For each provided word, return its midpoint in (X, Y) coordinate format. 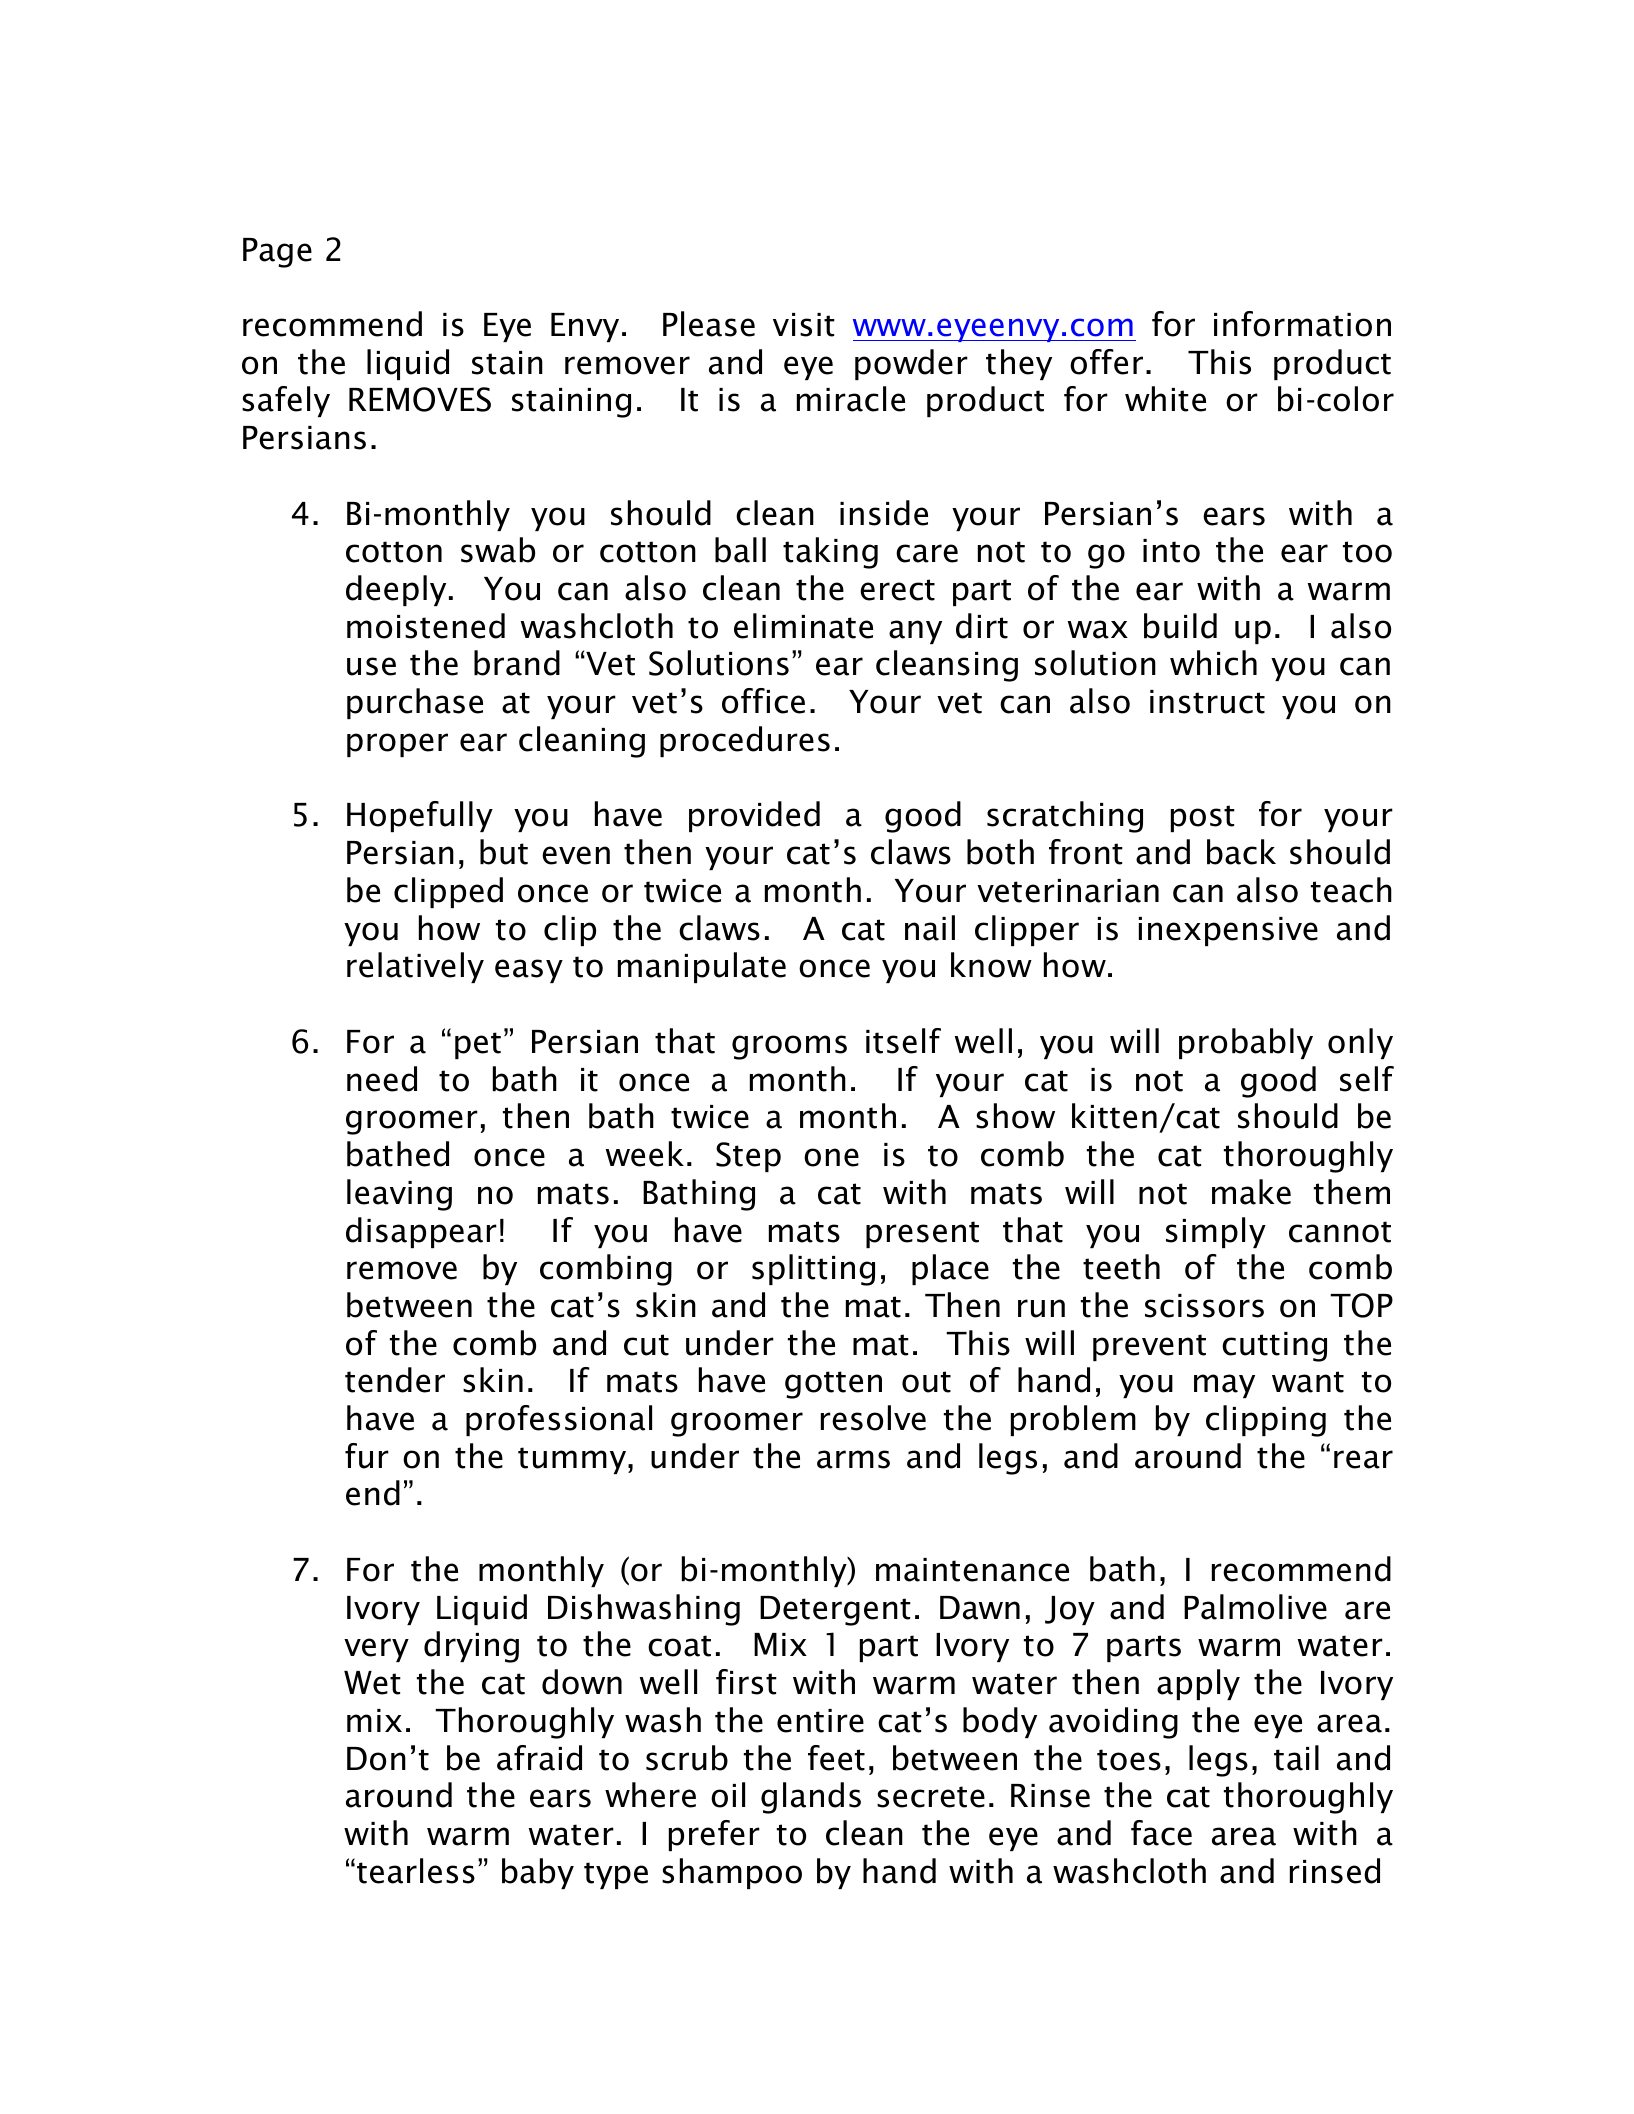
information (1302, 324)
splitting (813, 1270)
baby (538, 1873)
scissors (1204, 1306)
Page (277, 253)
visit (804, 325)
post (1203, 818)
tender (395, 1380)
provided (754, 816)
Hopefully (420, 816)
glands (811, 1798)
